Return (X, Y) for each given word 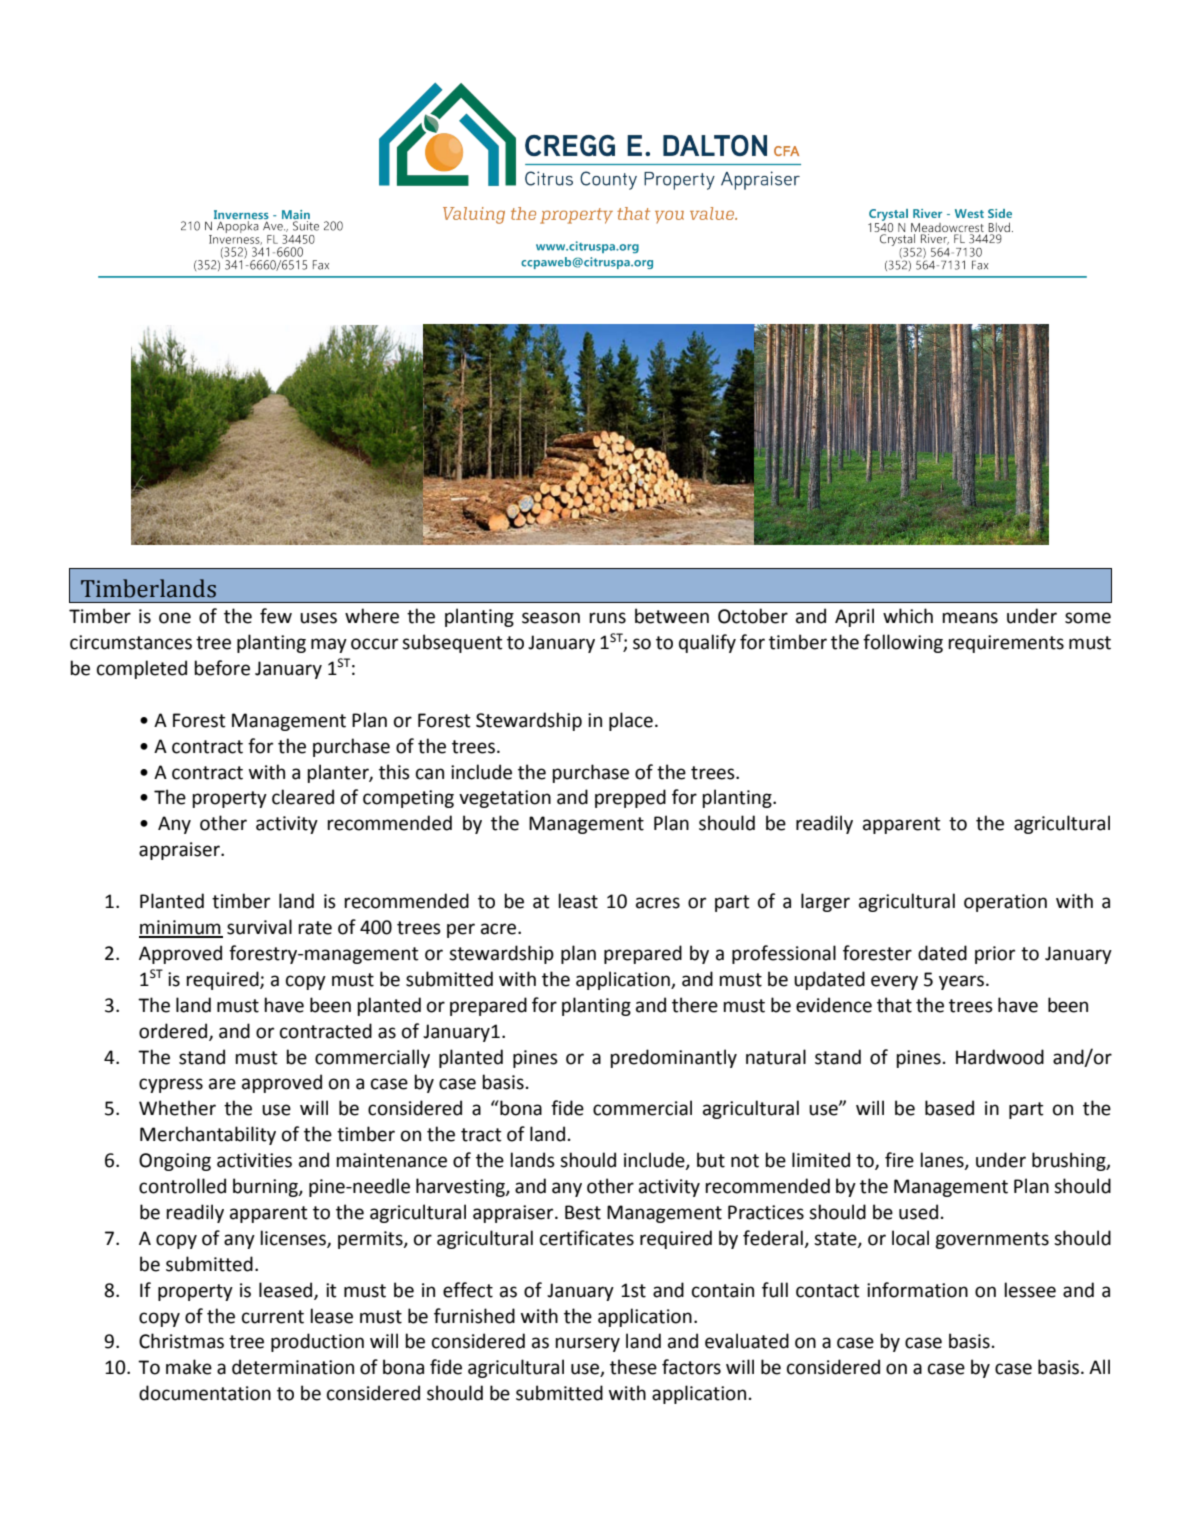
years (961, 982)
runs (607, 618)
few (276, 616)
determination (293, 1367)
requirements (1006, 644)
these (633, 1367)
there (695, 1005)
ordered (174, 1031)
